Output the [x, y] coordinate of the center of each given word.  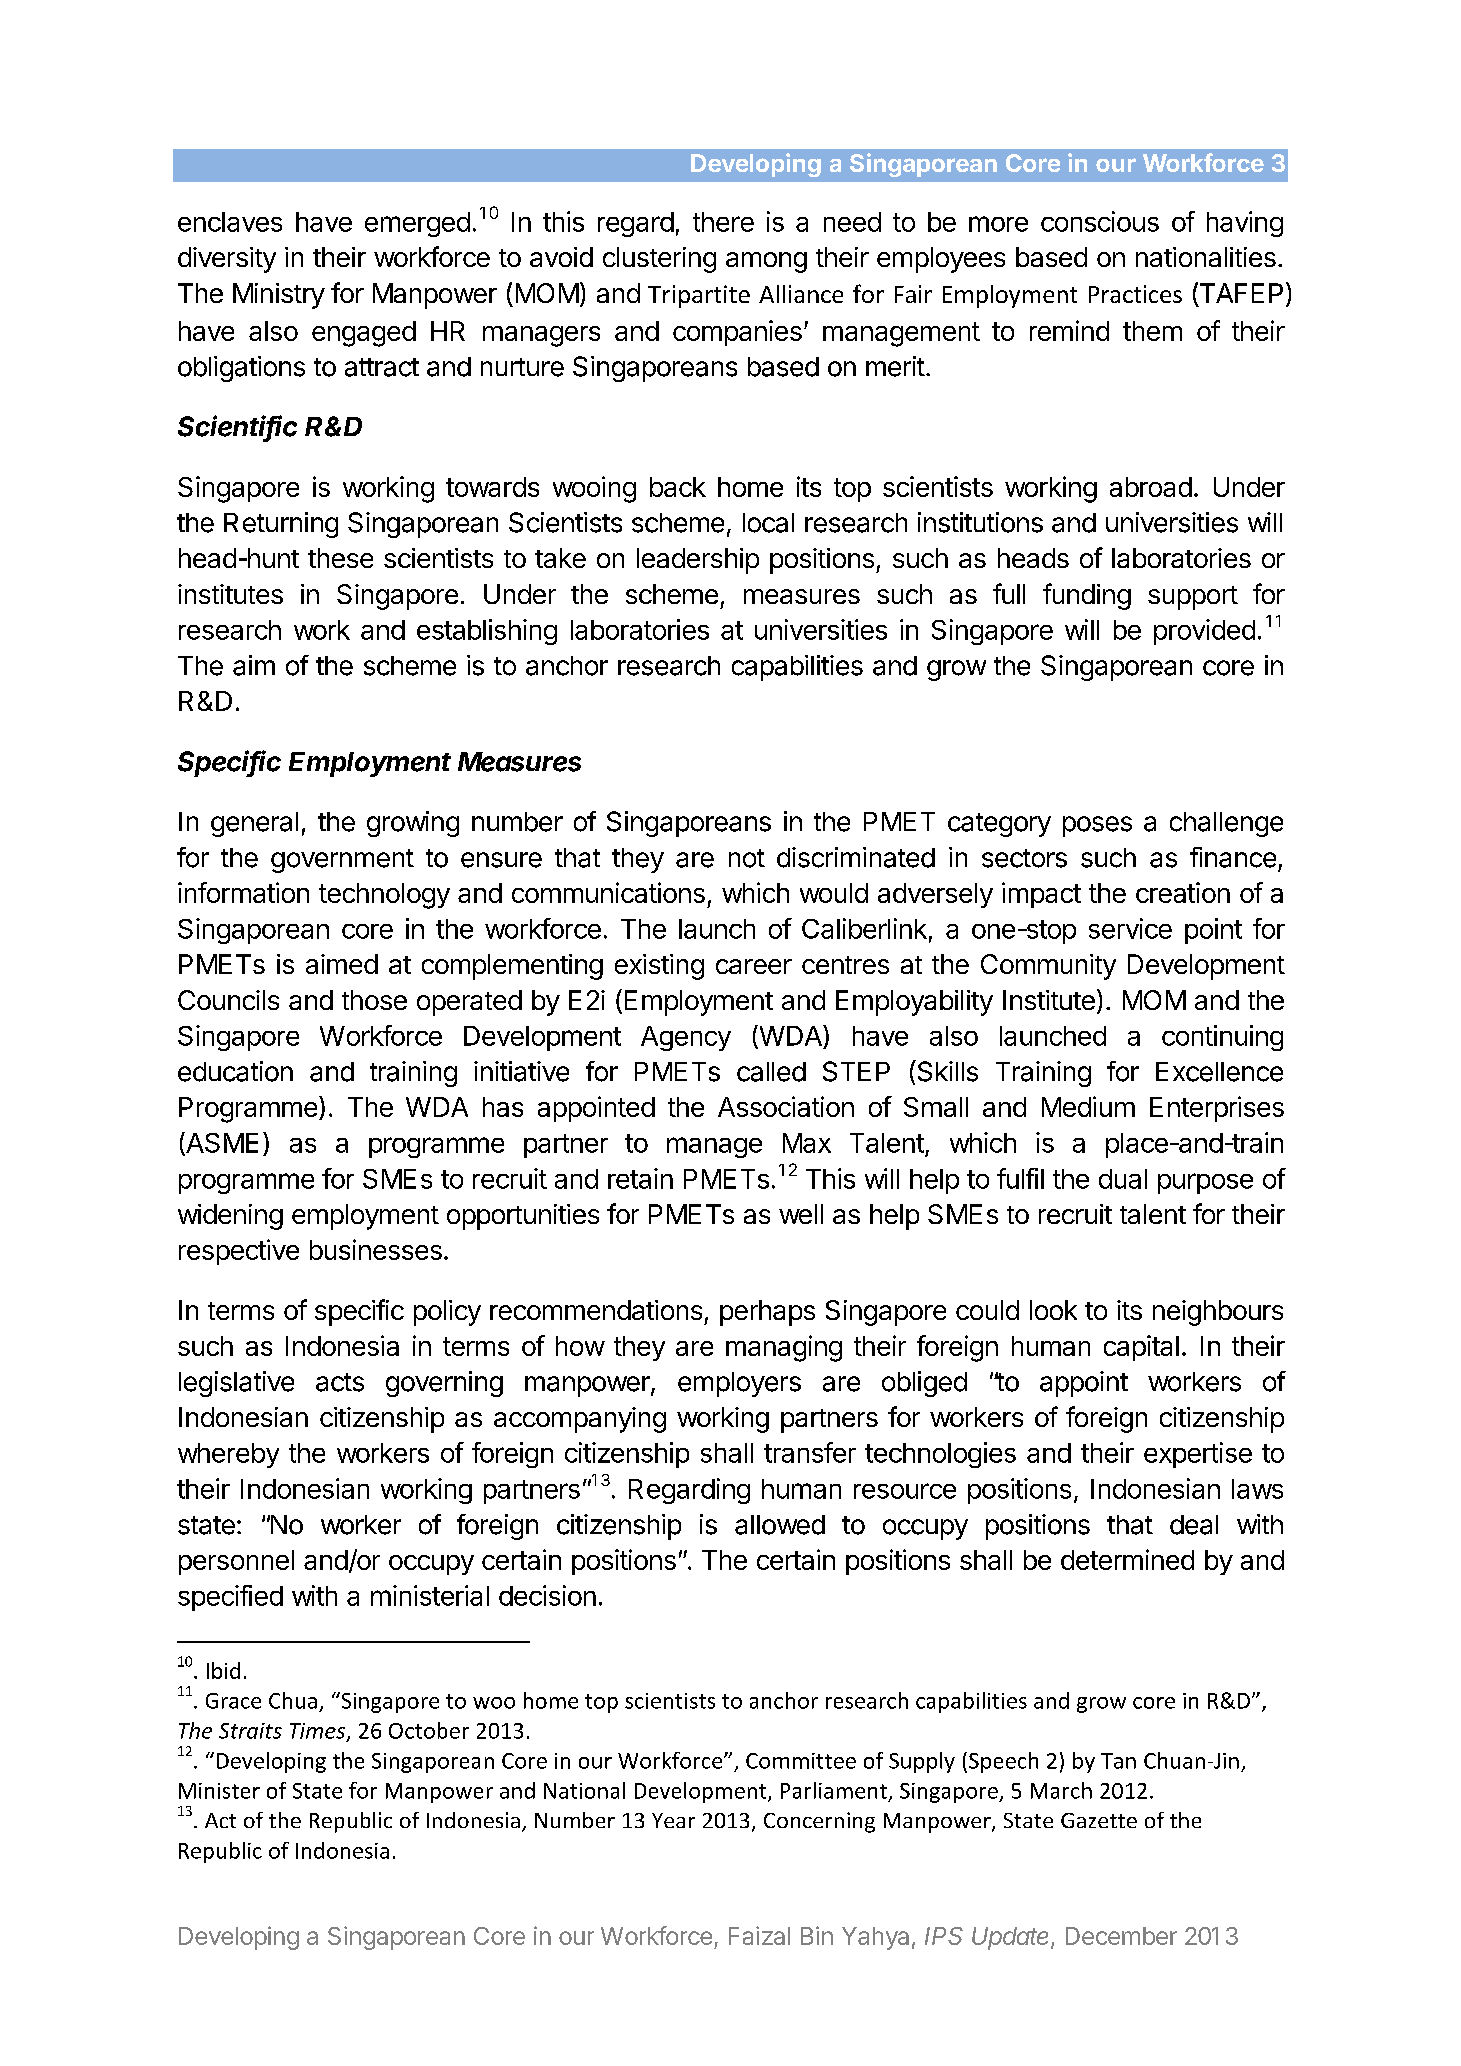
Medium [1088, 1106]
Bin [817, 1935]
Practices [1135, 294]
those [374, 1000]
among [766, 262]
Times [319, 1732]
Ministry [279, 296]
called [771, 1072]
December [1121, 1936]
